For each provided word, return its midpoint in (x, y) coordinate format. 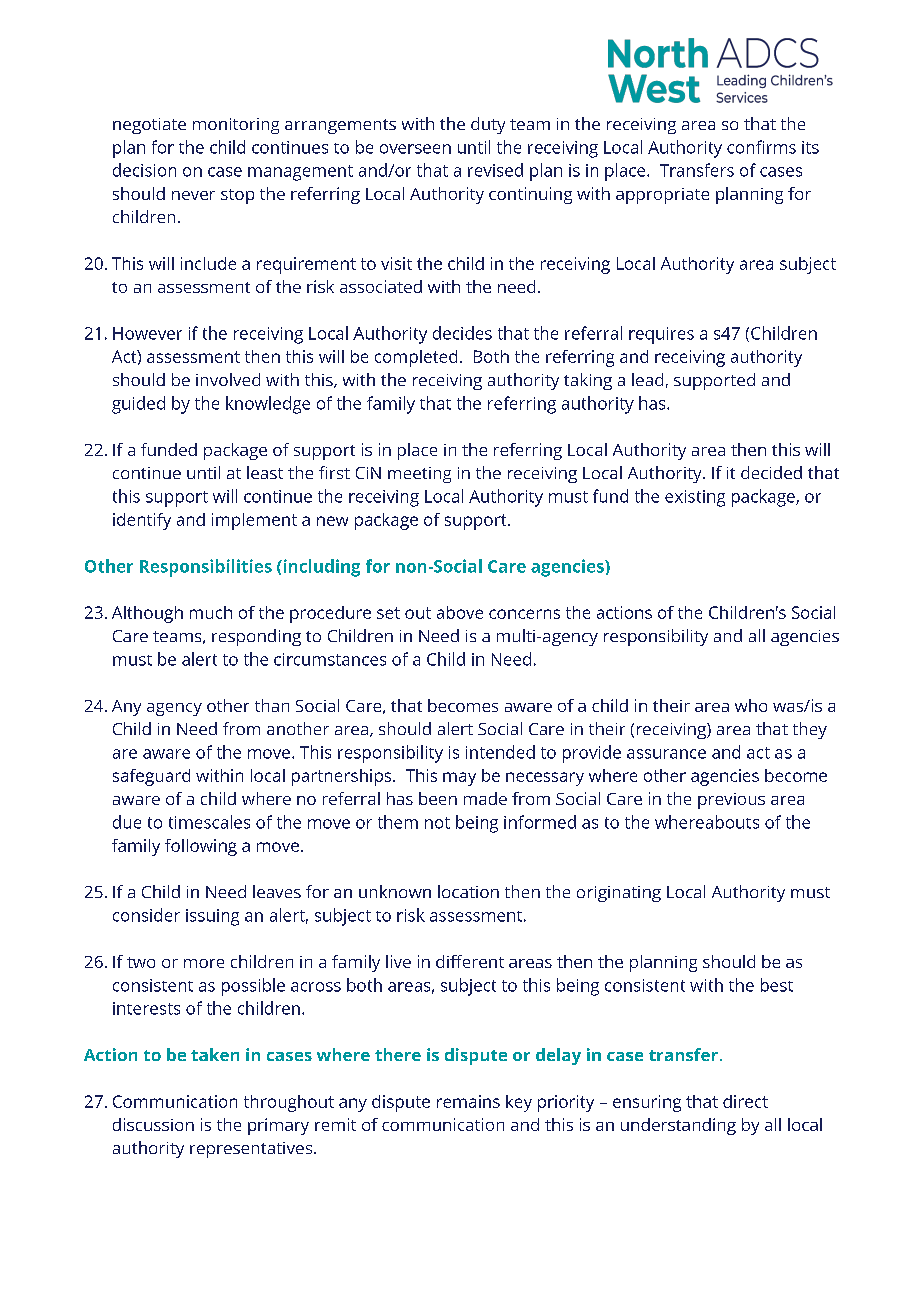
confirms (761, 147)
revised (495, 170)
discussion (153, 1124)
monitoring (236, 126)
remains (468, 1101)
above (460, 612)
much (211, 612)
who (751, 705)
